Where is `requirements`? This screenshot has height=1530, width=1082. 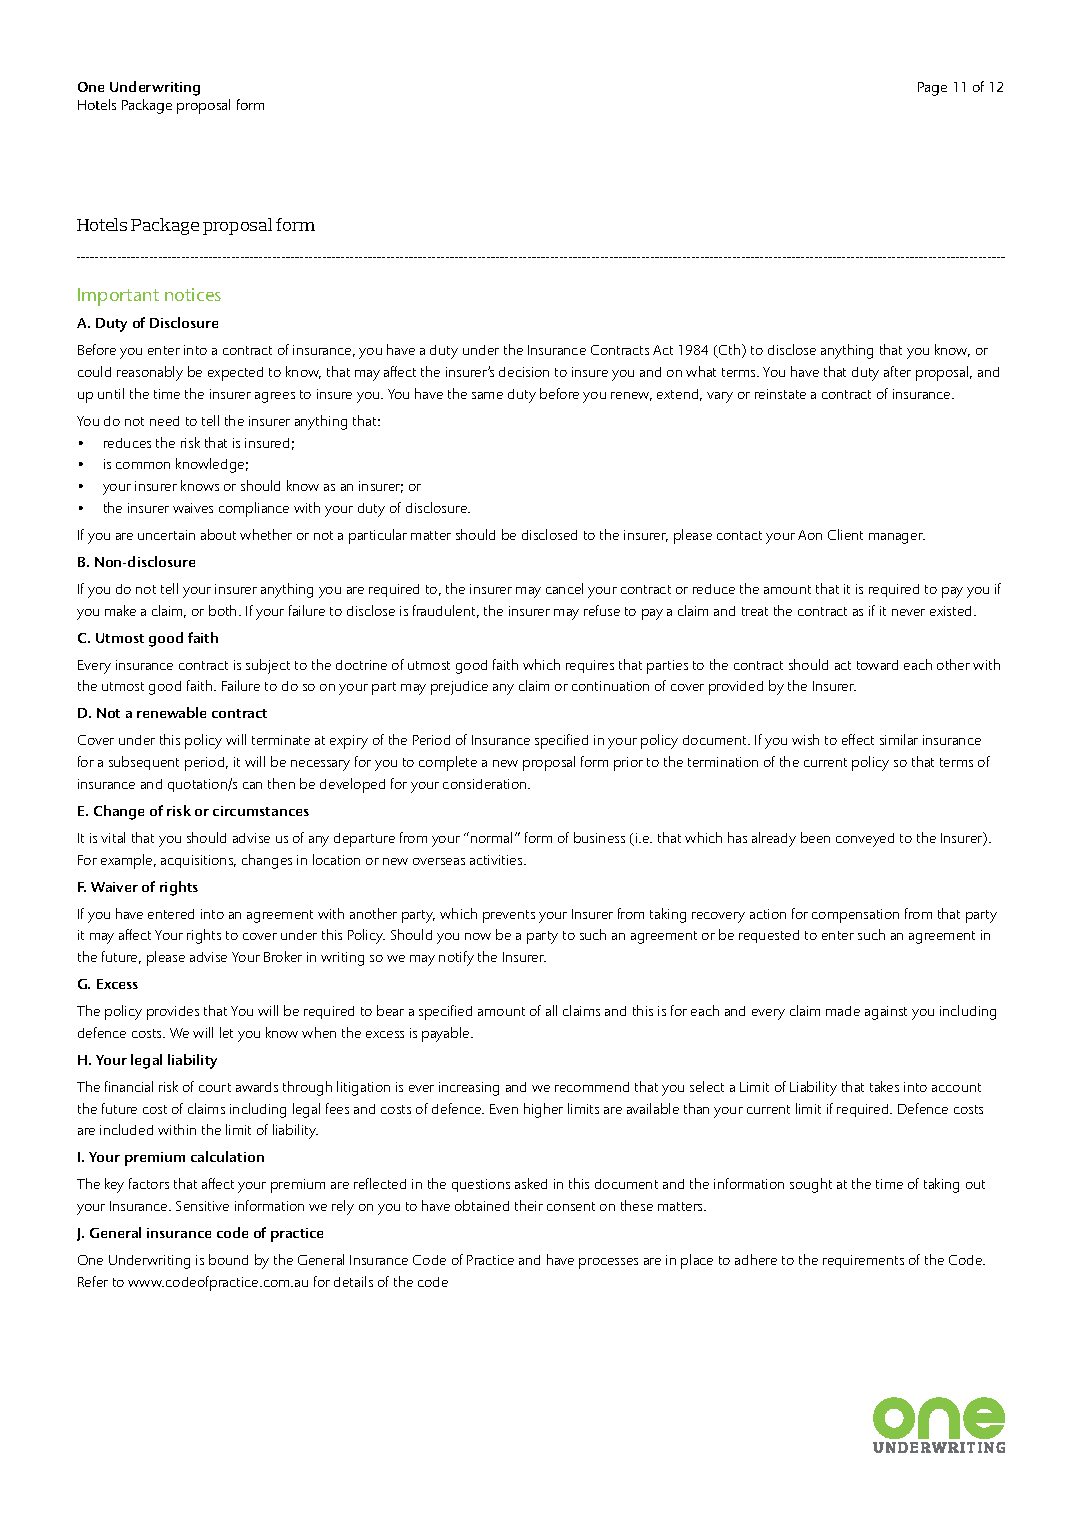
requirements is located at coordinates (863, 1261).
